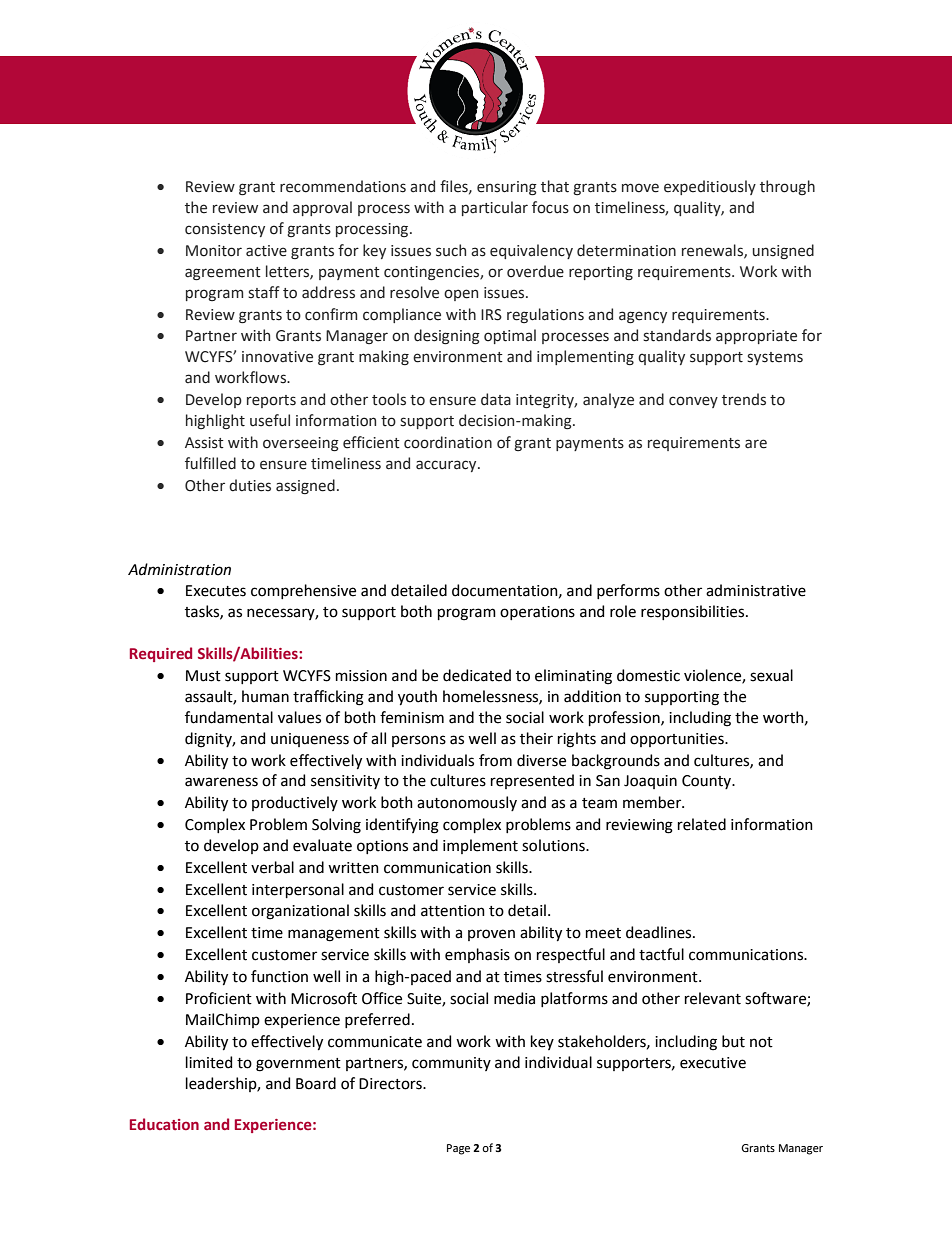  What do you see at coordinates (477, 675) in the screenshot?
I see `dedicated` at bounding box center [477, 675].
